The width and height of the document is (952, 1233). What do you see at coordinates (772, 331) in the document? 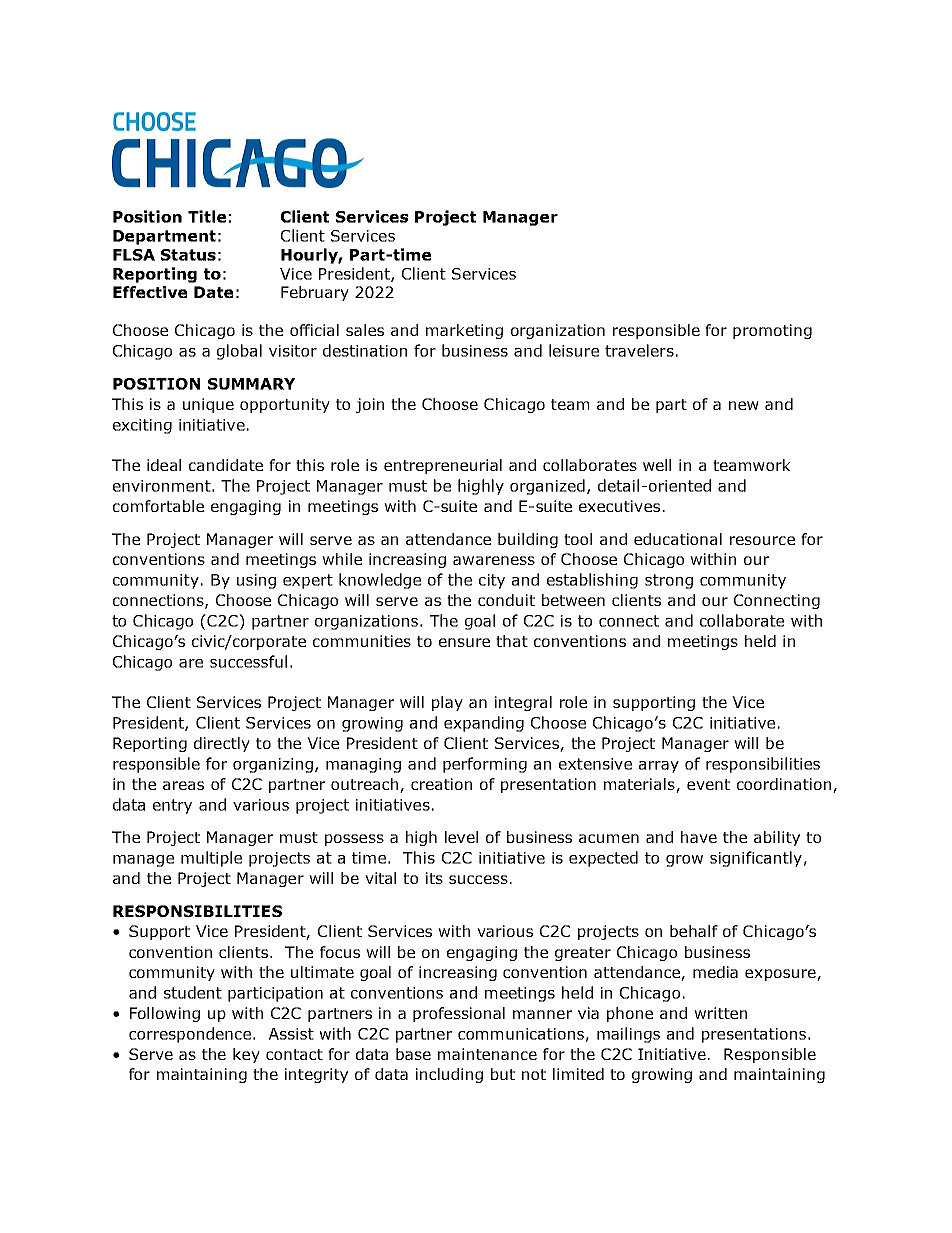
I see `promoting` at bounding box center [772, 331].
